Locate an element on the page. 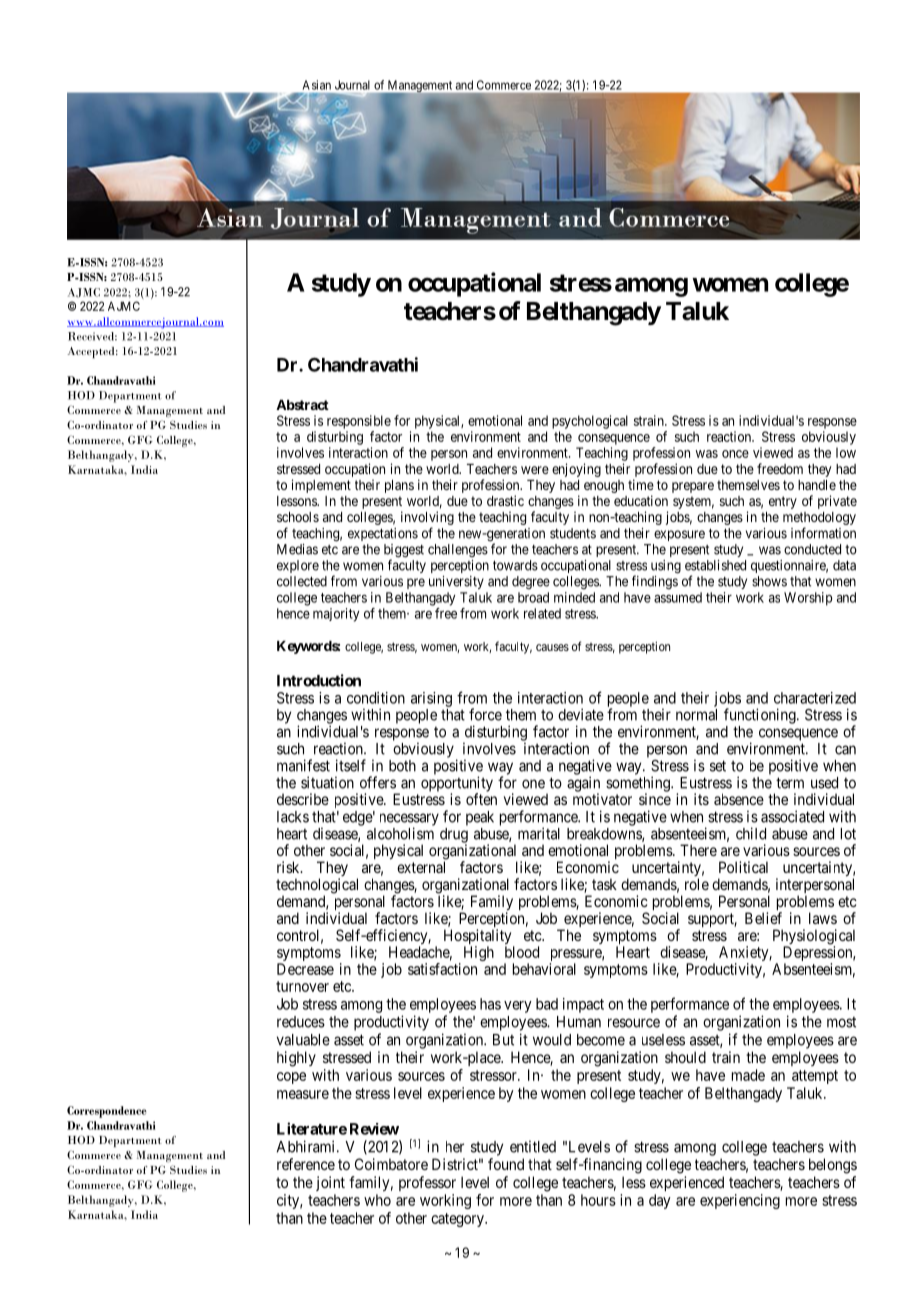  peak is located at coordinates (480, 818).
